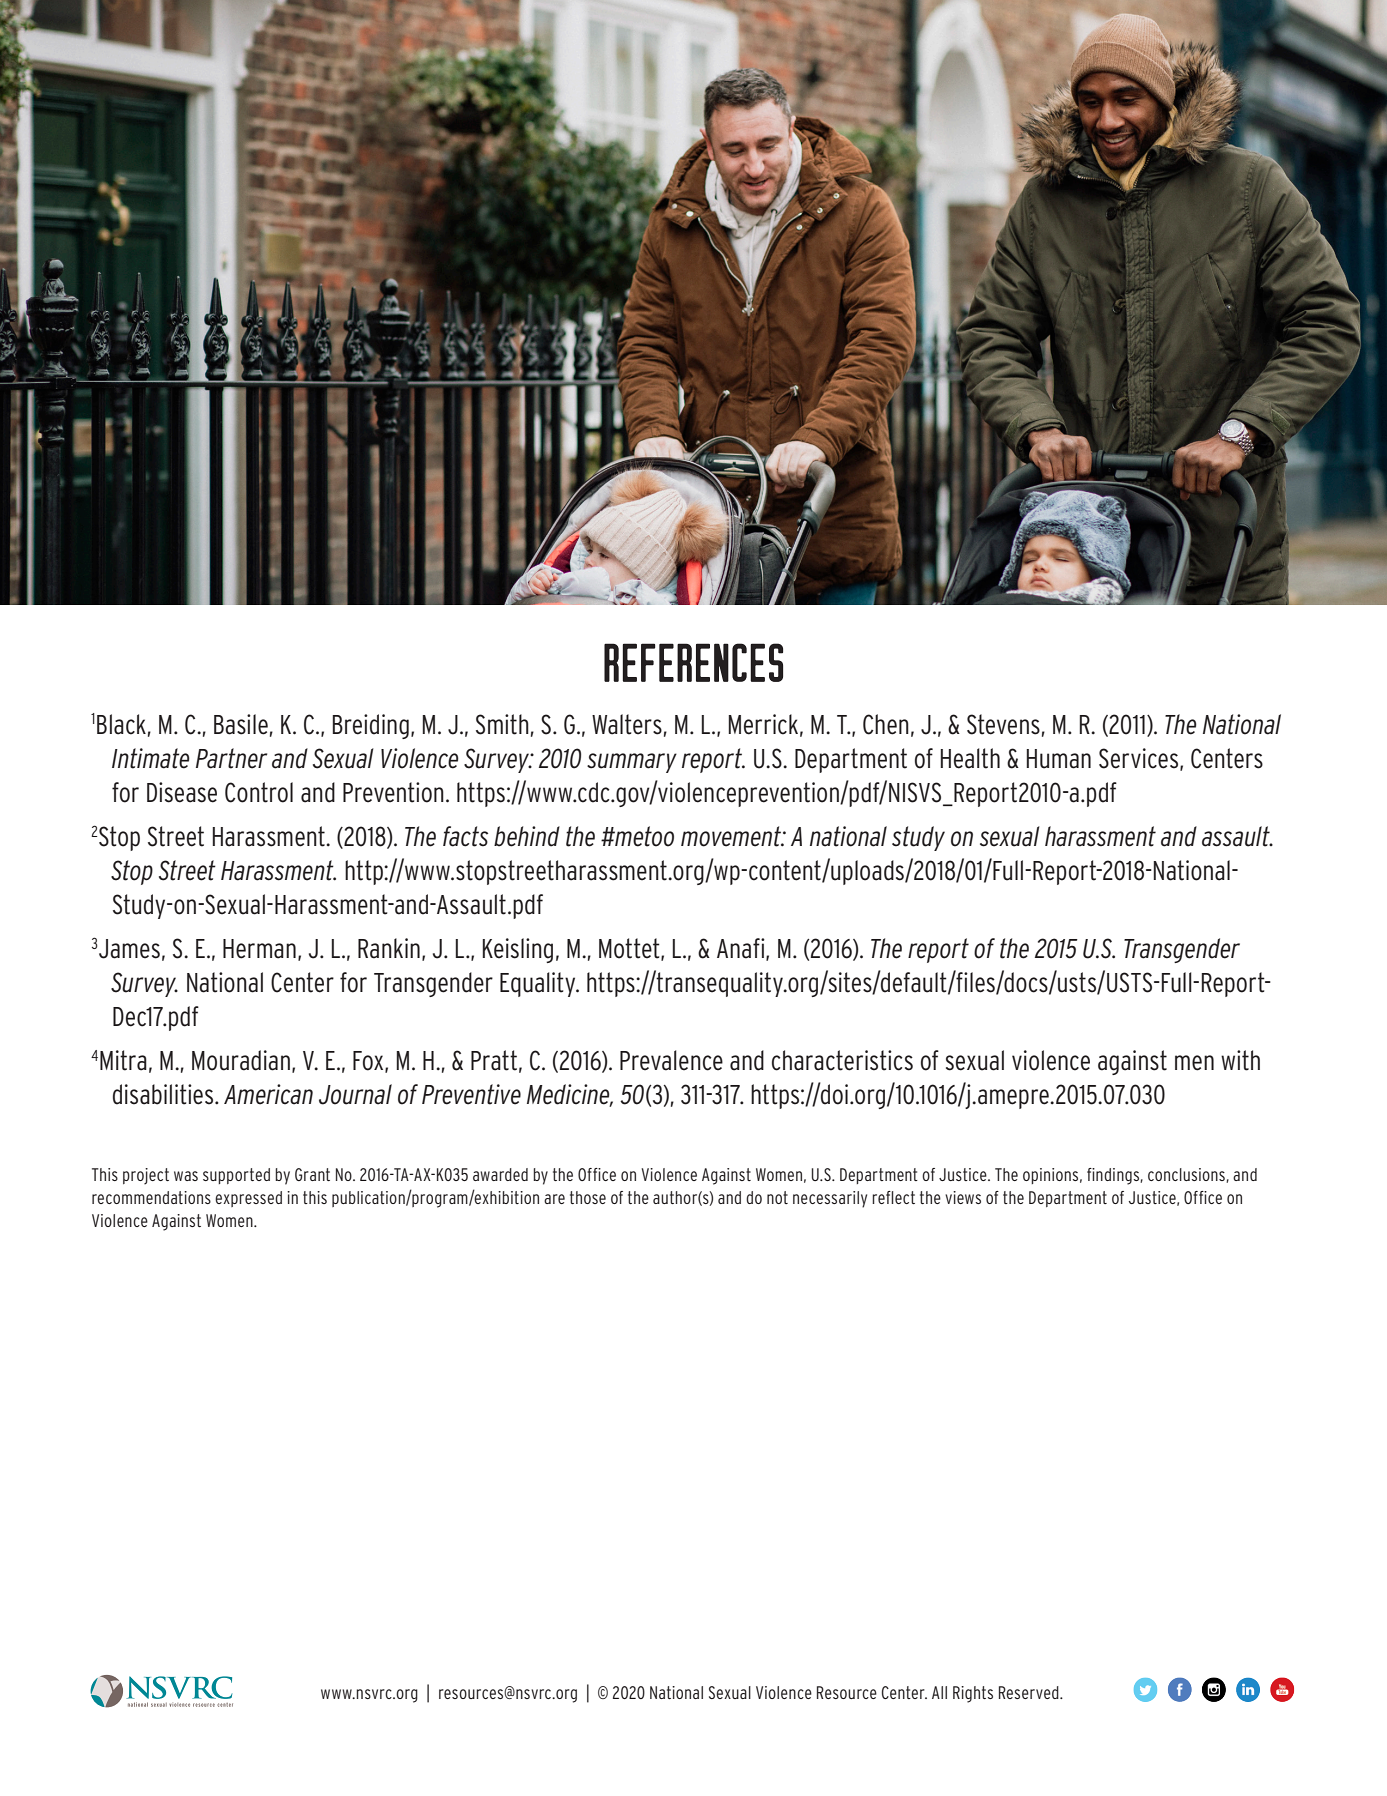  Describe the element at coordinates (588, 1197) in the screenshot. I see `those` at that location.
